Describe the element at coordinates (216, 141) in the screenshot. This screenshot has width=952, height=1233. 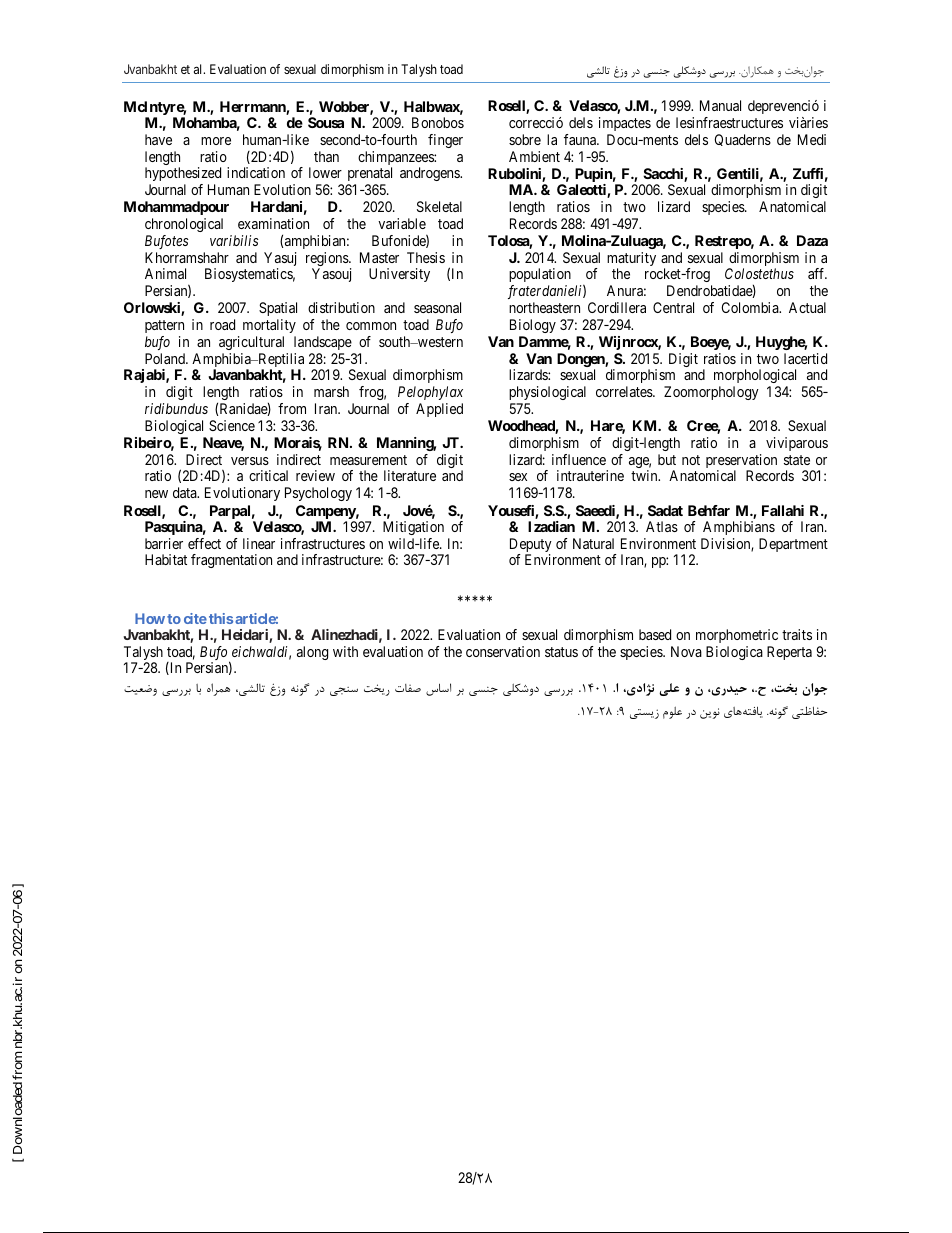
I see `more` at that location.
